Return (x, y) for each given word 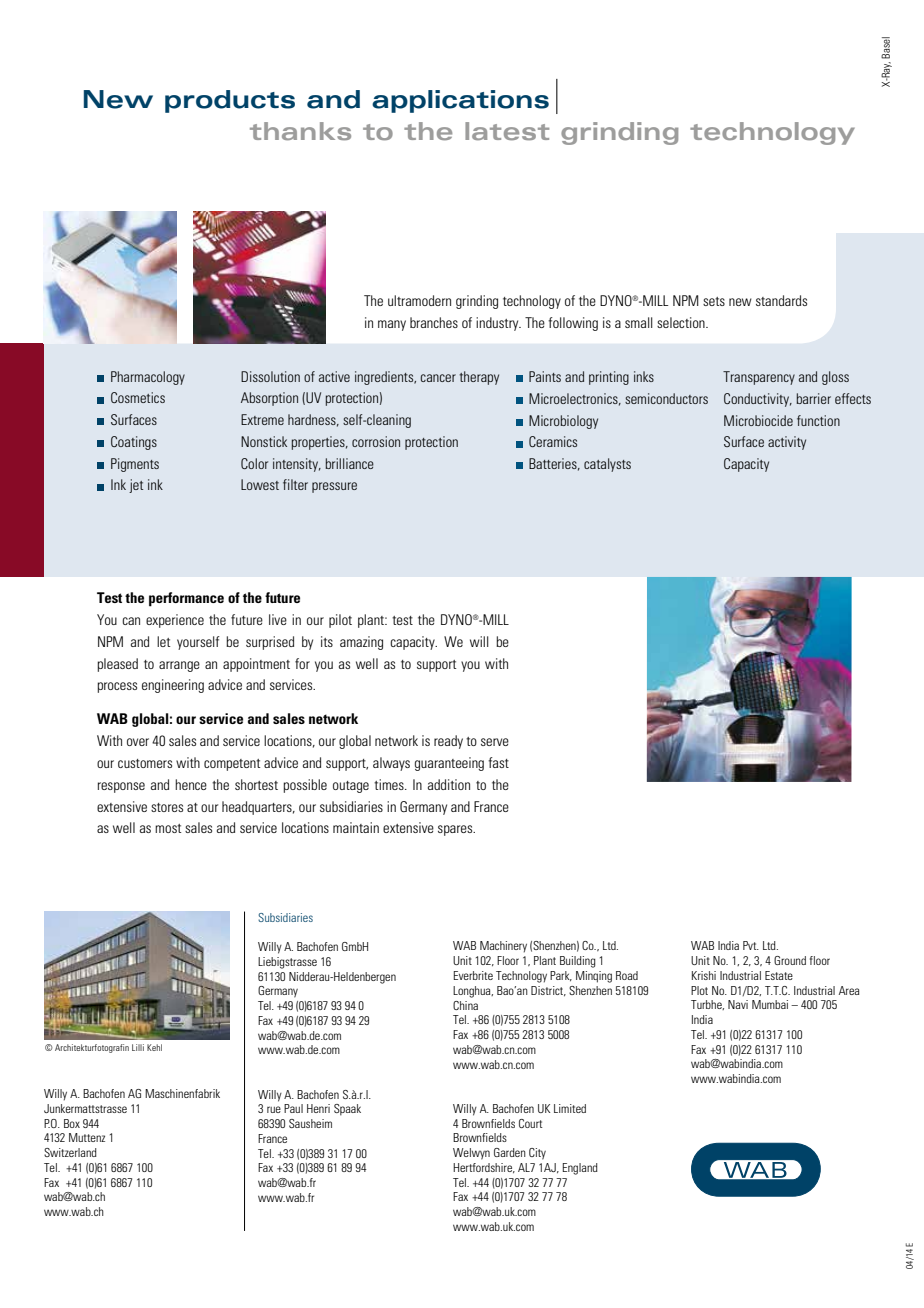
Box (72, 1123)
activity (787, 443)
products (230, 101)
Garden (510, 1152)
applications (460, 101)
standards (781, 300)
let (163, 641)
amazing (361, 643)
